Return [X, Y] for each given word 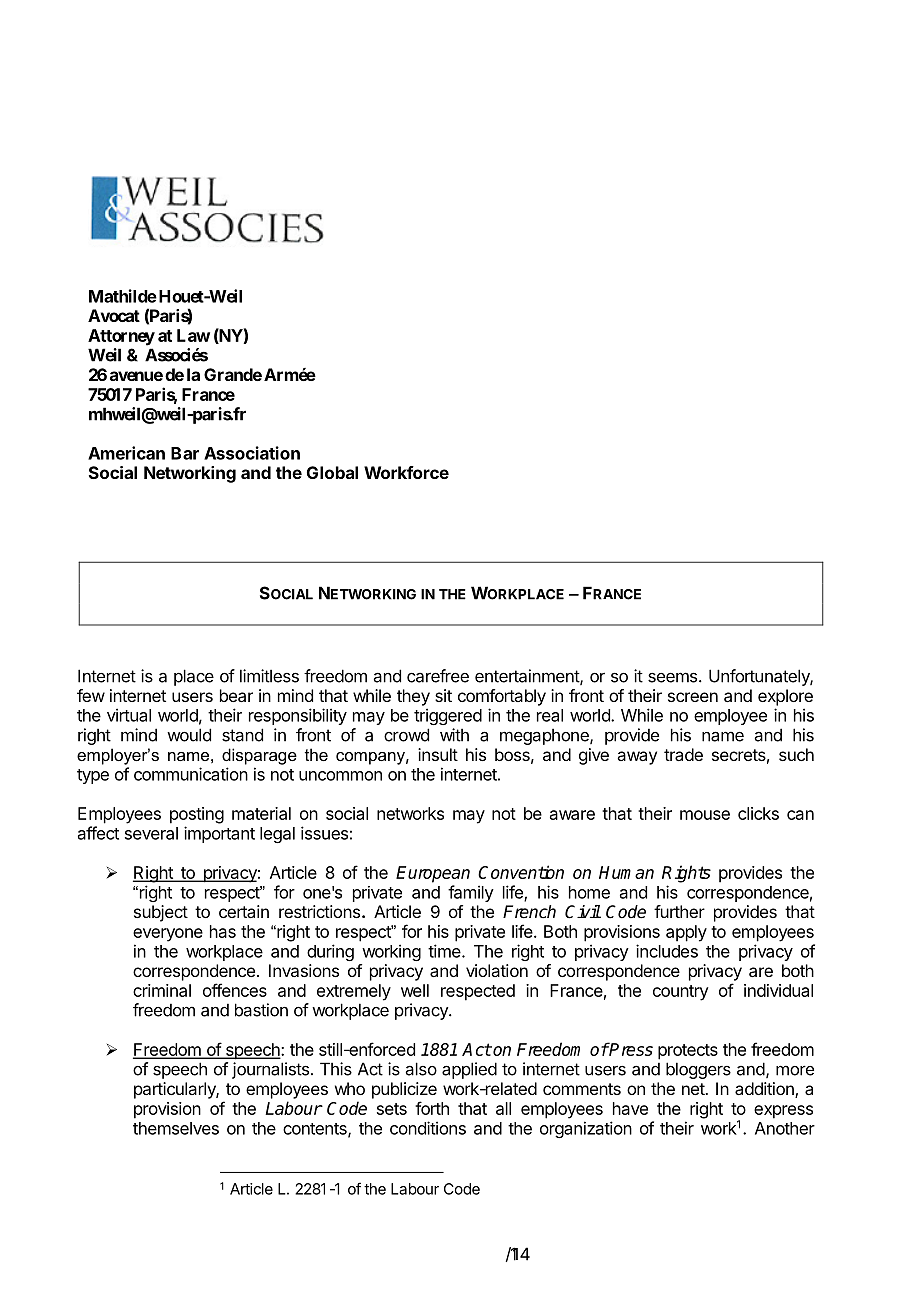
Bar [185, 453]
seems [674, 677]
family [471, 893]
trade [683, 754]
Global [332, 472]
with [454, 735]
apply [686, 933]
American [126, 453]
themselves [176, 1128]
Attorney [121, 337]
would [189, 735]
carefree [438, 676]
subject [161, 913]
